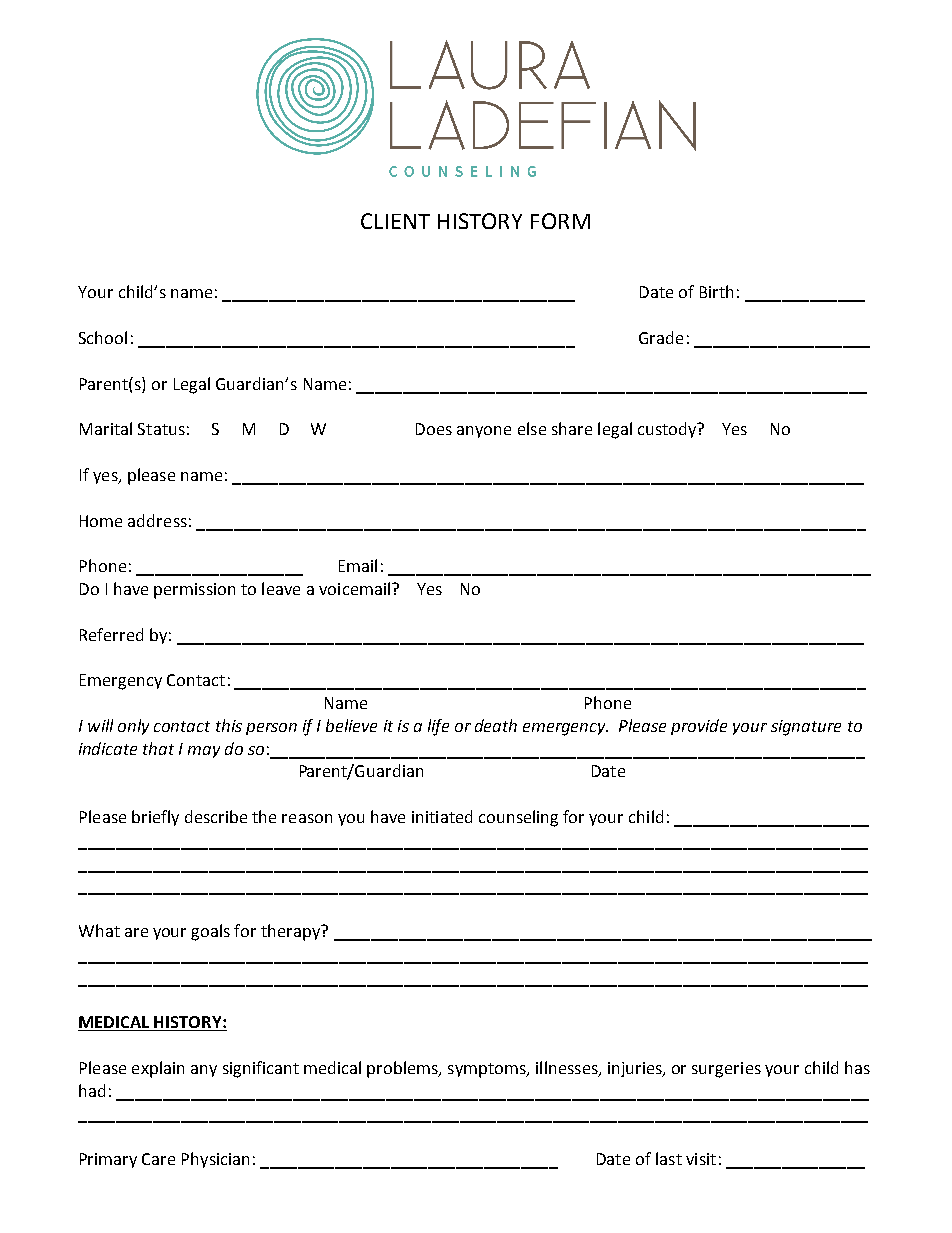 The image size is (952, 1233). Describe the element at coordinates (701, 1159) in the screenshot. I see `visit` at that location.
